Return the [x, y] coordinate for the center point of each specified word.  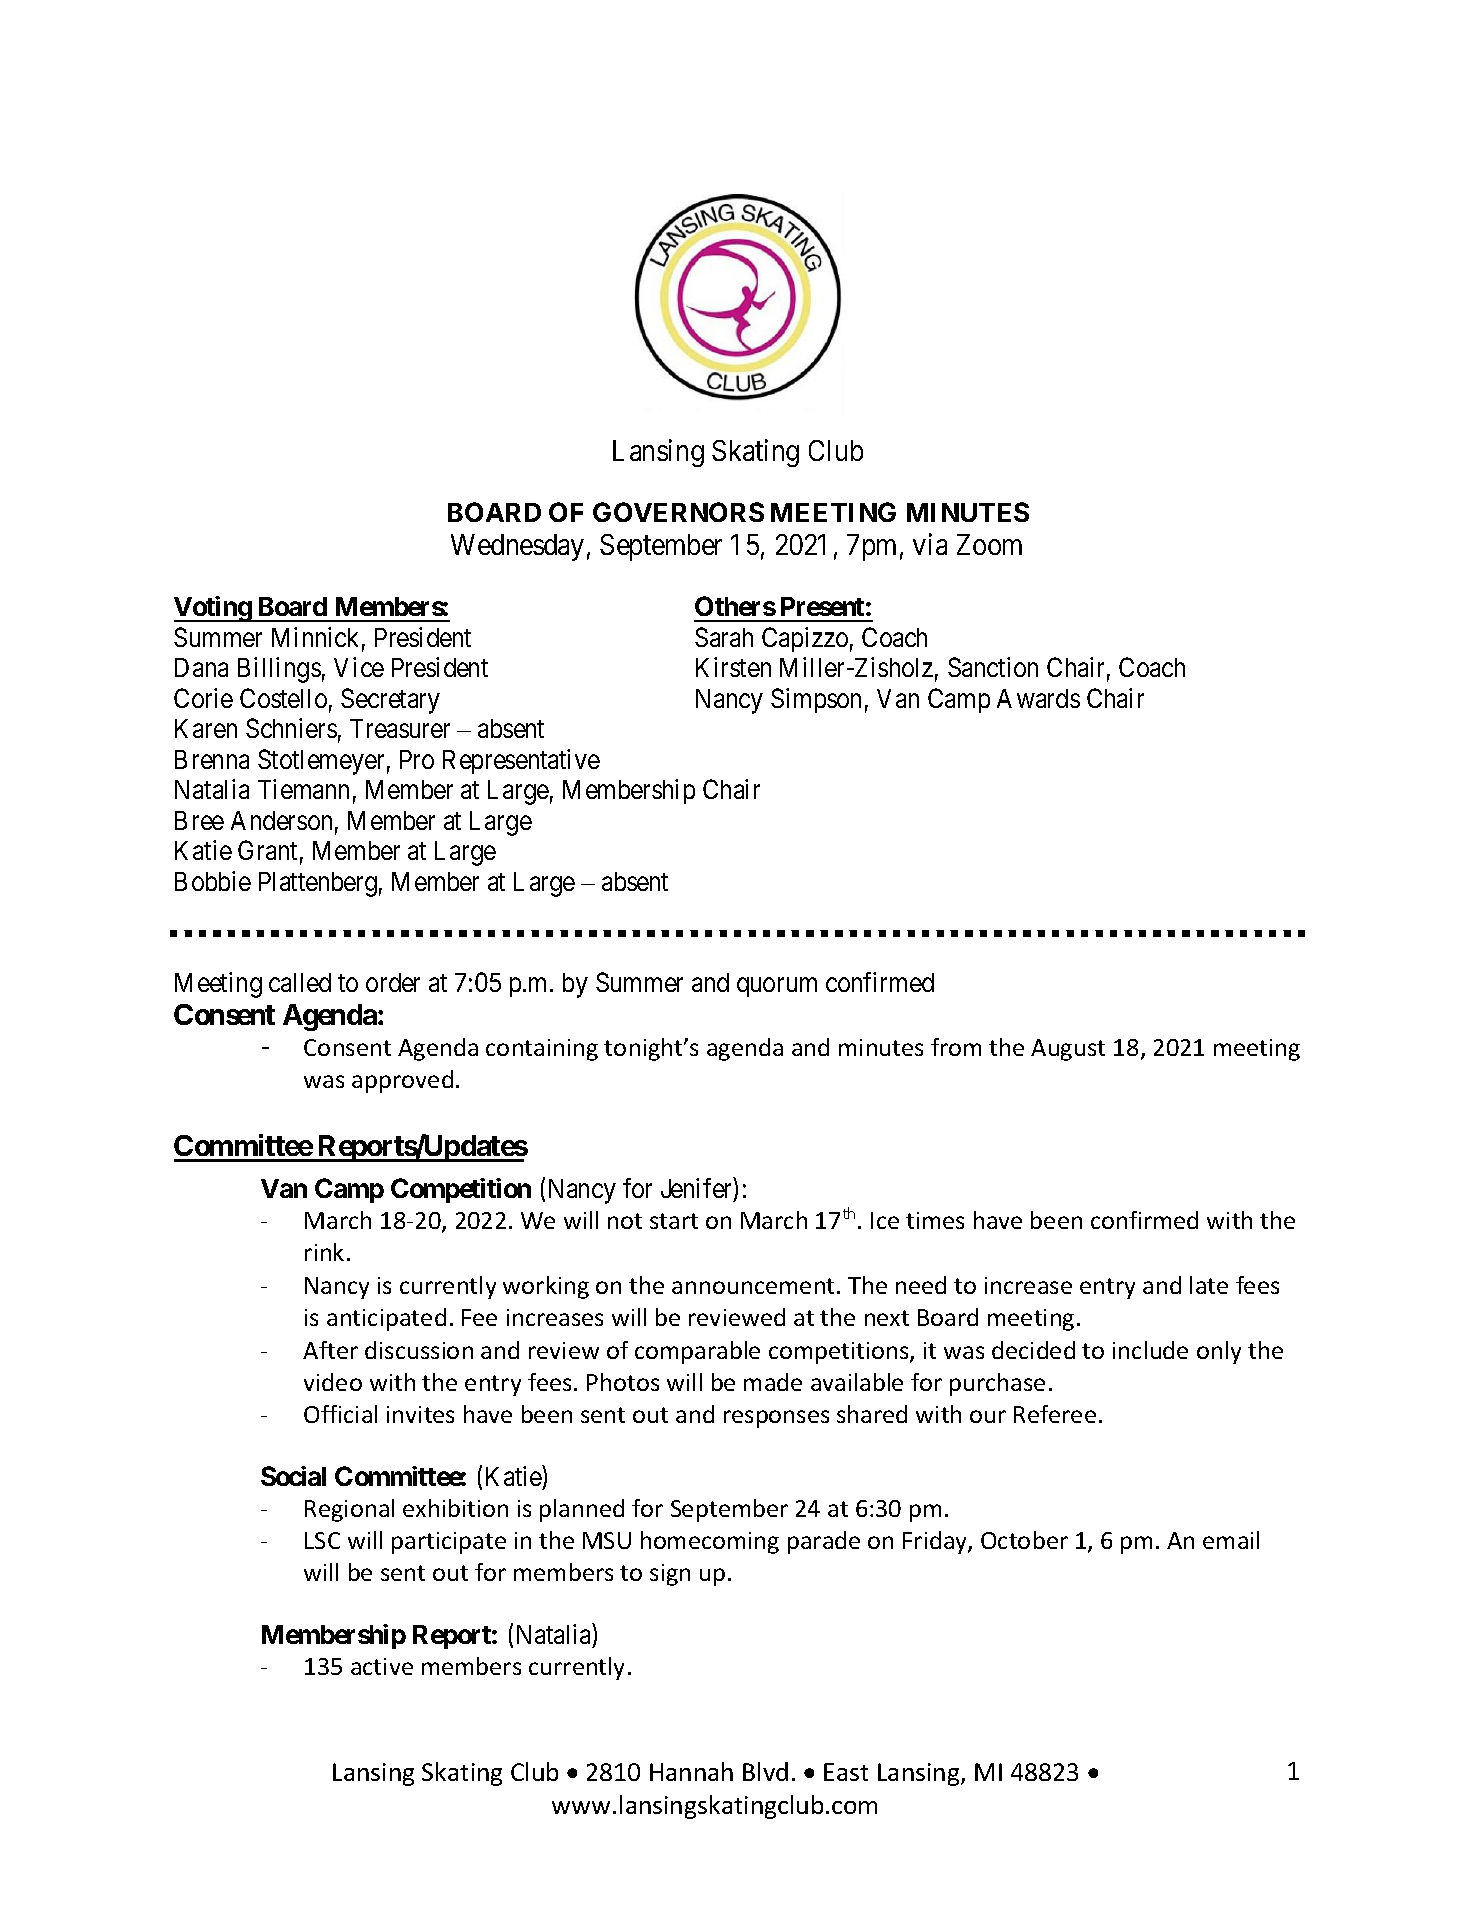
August [1068, 1050]
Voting [213, 609]
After [330, 1350]
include [1150, 1350]
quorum [777, 987]
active [382, 1666]
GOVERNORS [678, 512]
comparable [697, 1352]
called [300, 982]
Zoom [989, 544]
